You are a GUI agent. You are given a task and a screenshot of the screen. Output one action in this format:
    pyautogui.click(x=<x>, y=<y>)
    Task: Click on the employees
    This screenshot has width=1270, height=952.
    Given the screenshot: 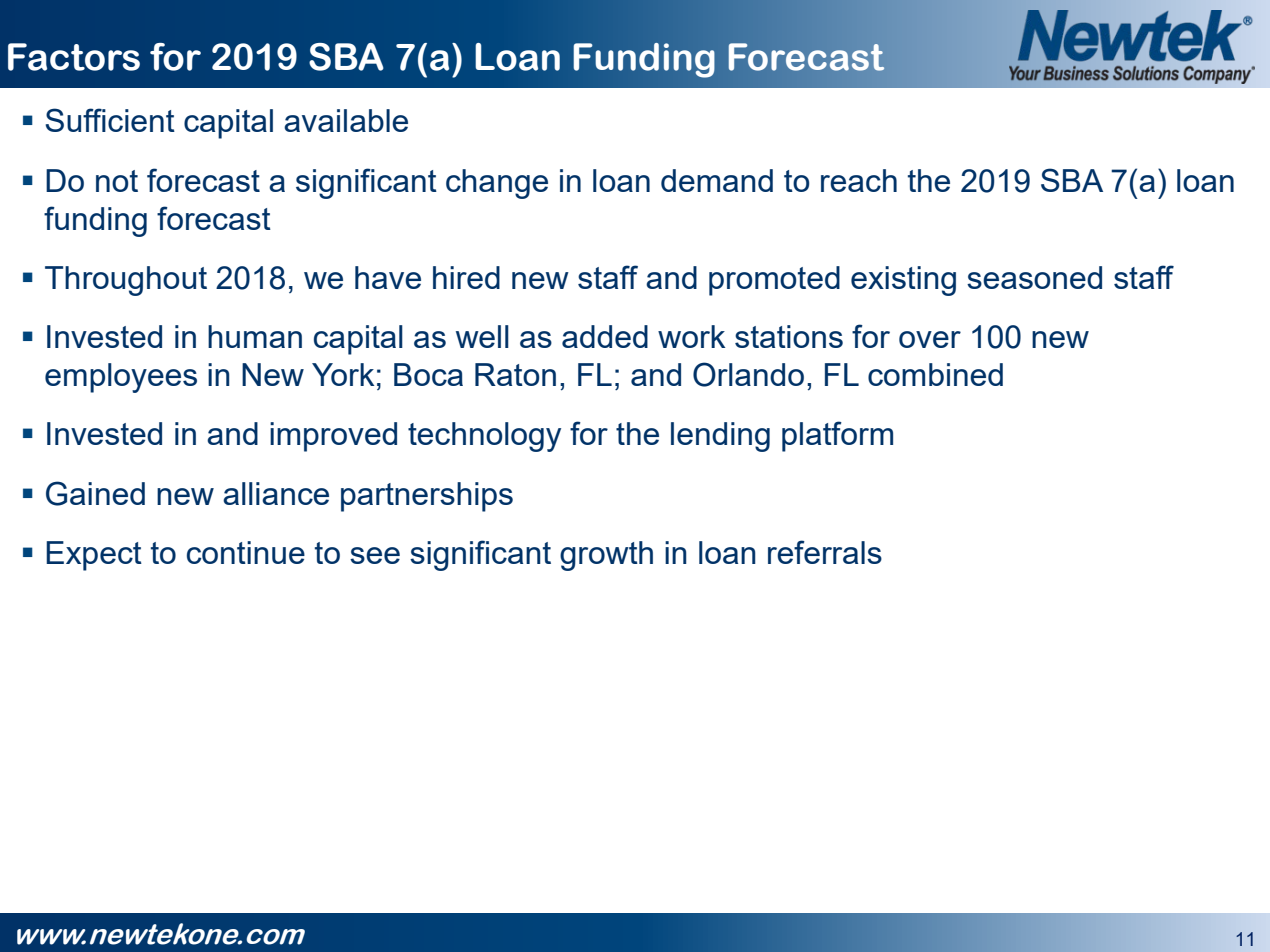 What is the action you would take?
    pyautogui.click(x=121, y=378)
